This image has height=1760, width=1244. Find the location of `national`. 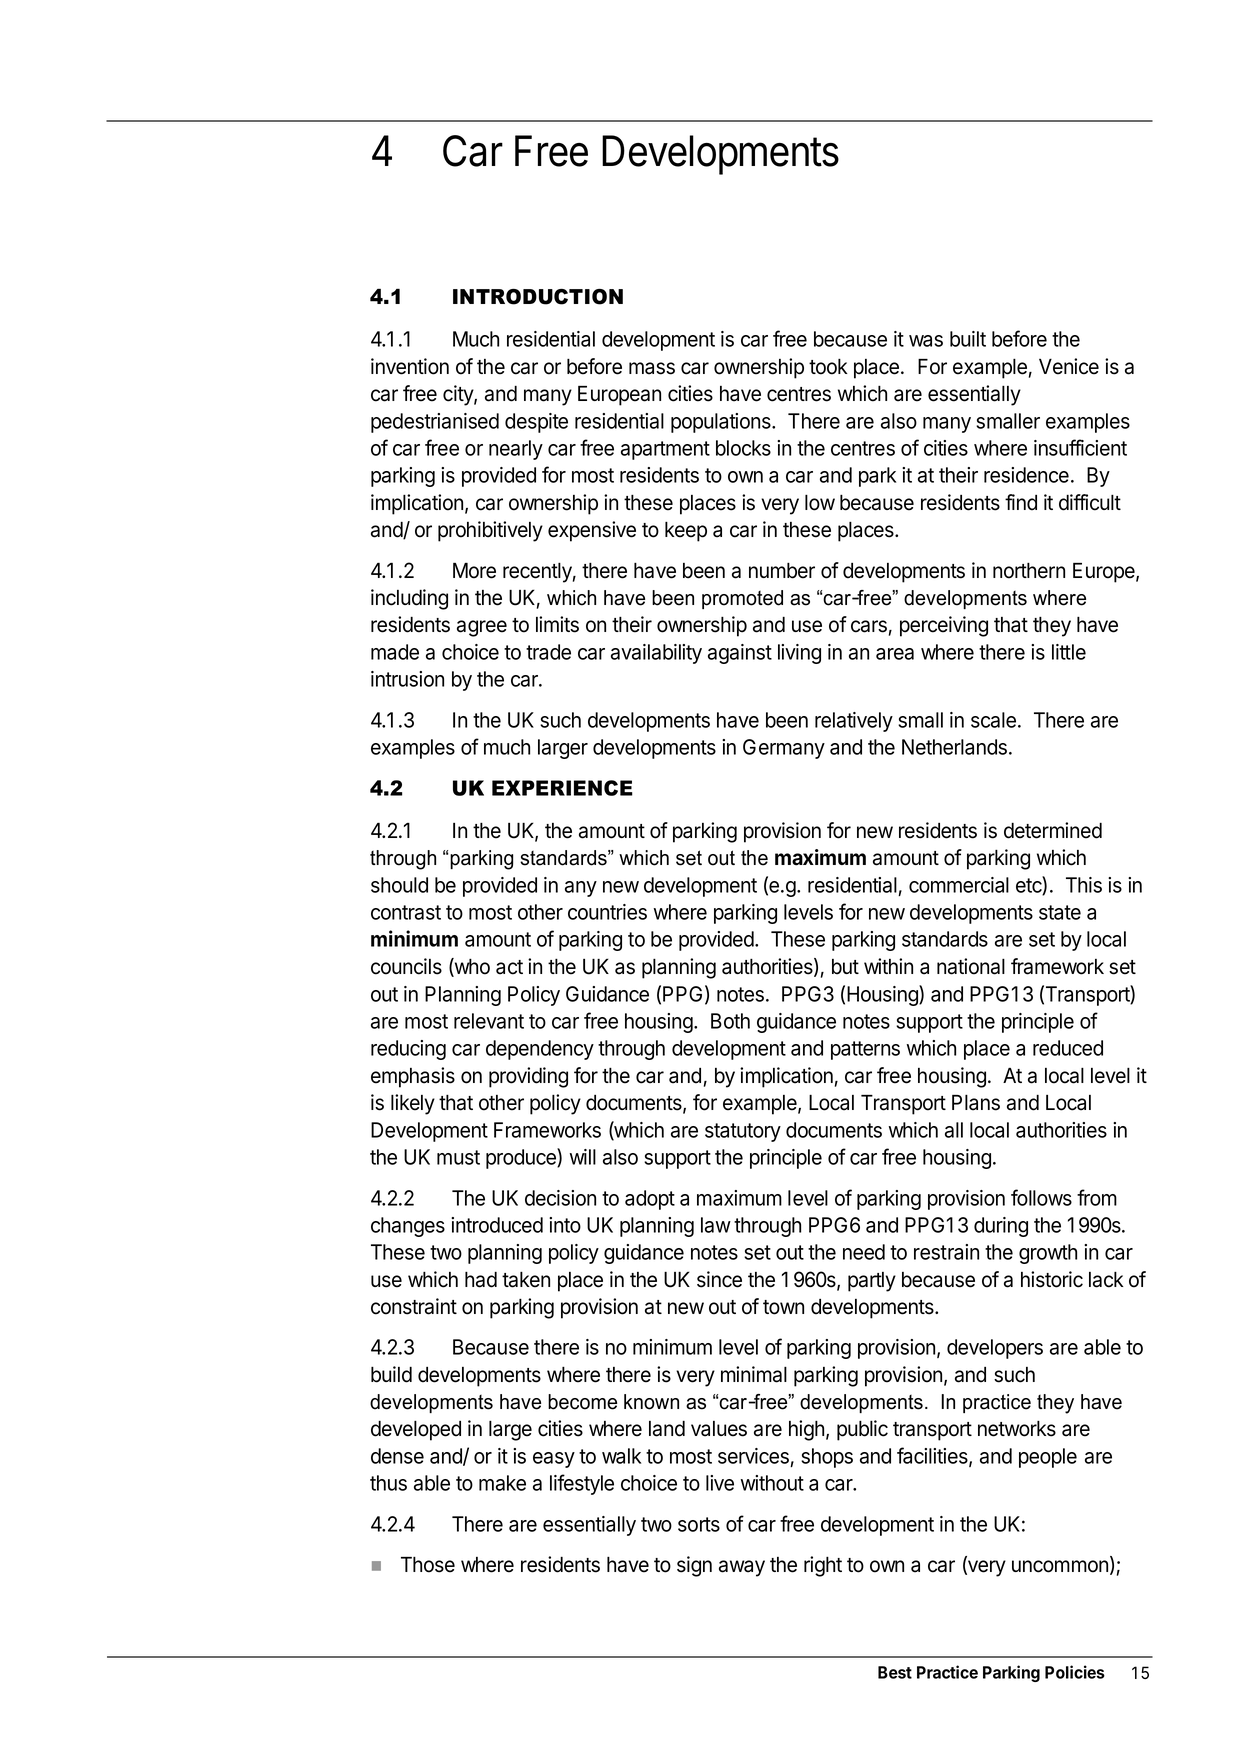

national is located at coordinates (971, 966).
